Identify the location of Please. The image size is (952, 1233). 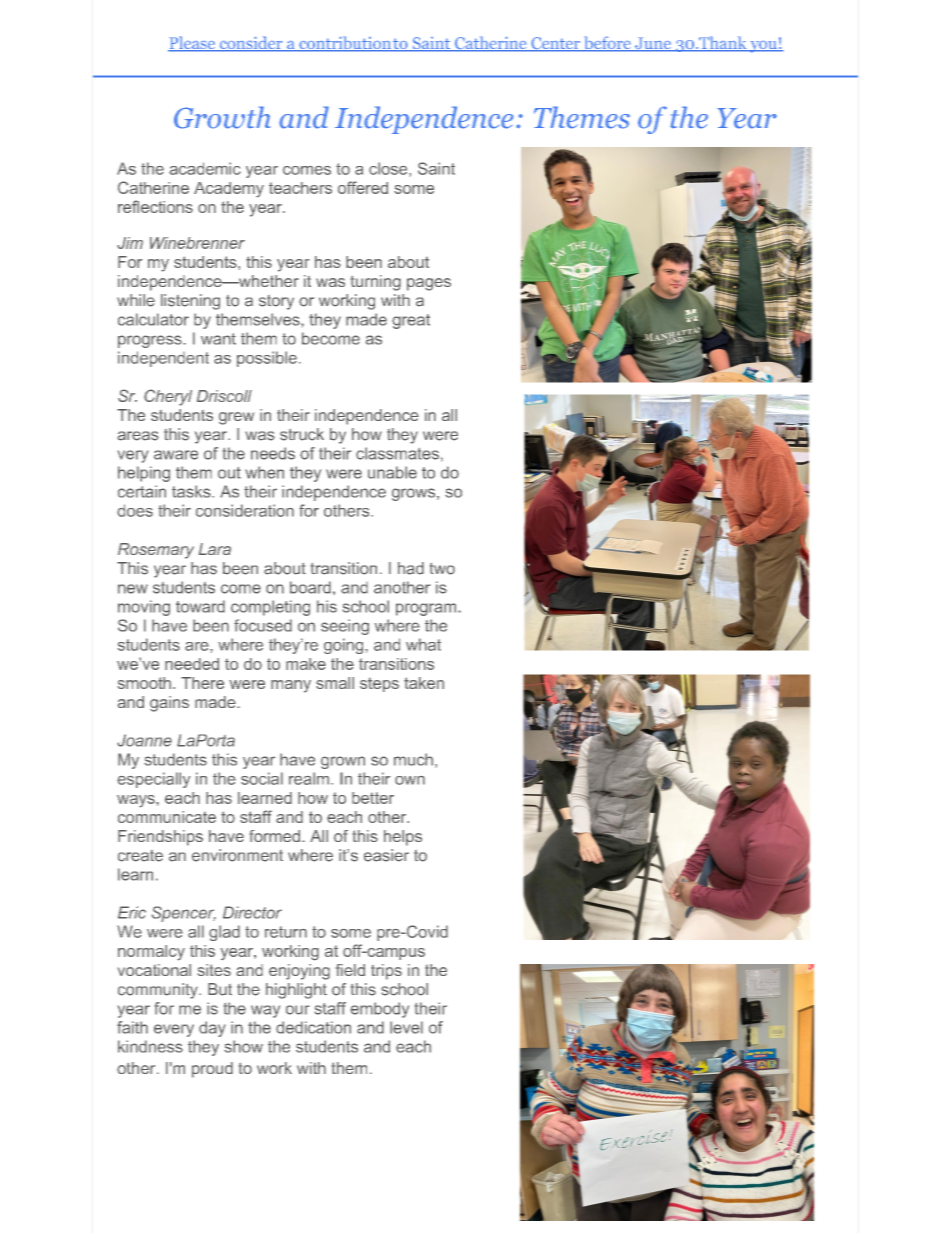
(192, 44).
